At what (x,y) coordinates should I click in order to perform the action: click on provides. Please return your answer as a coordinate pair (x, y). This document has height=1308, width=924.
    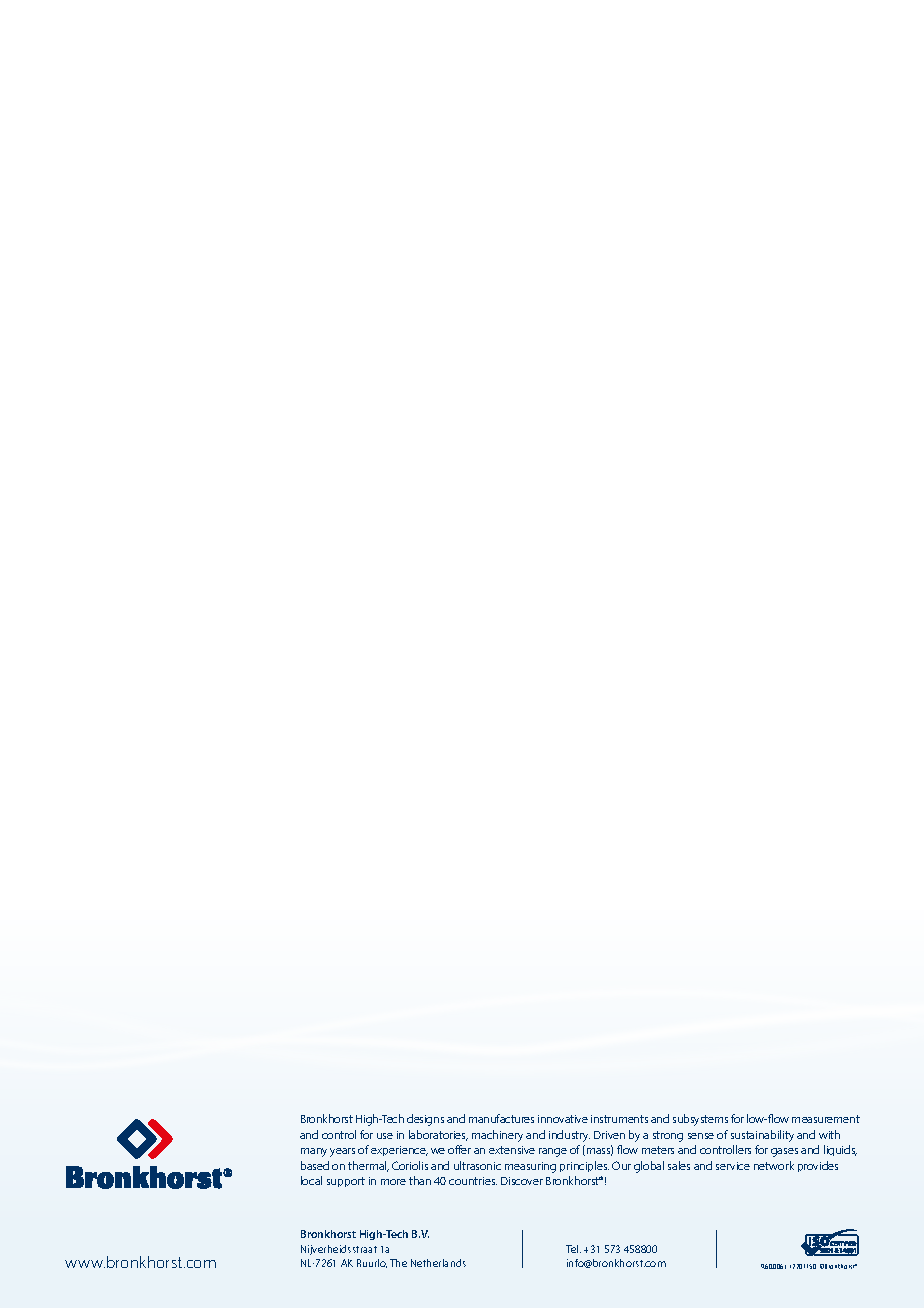
    Looking at the image, I should click on (818, 1166).
